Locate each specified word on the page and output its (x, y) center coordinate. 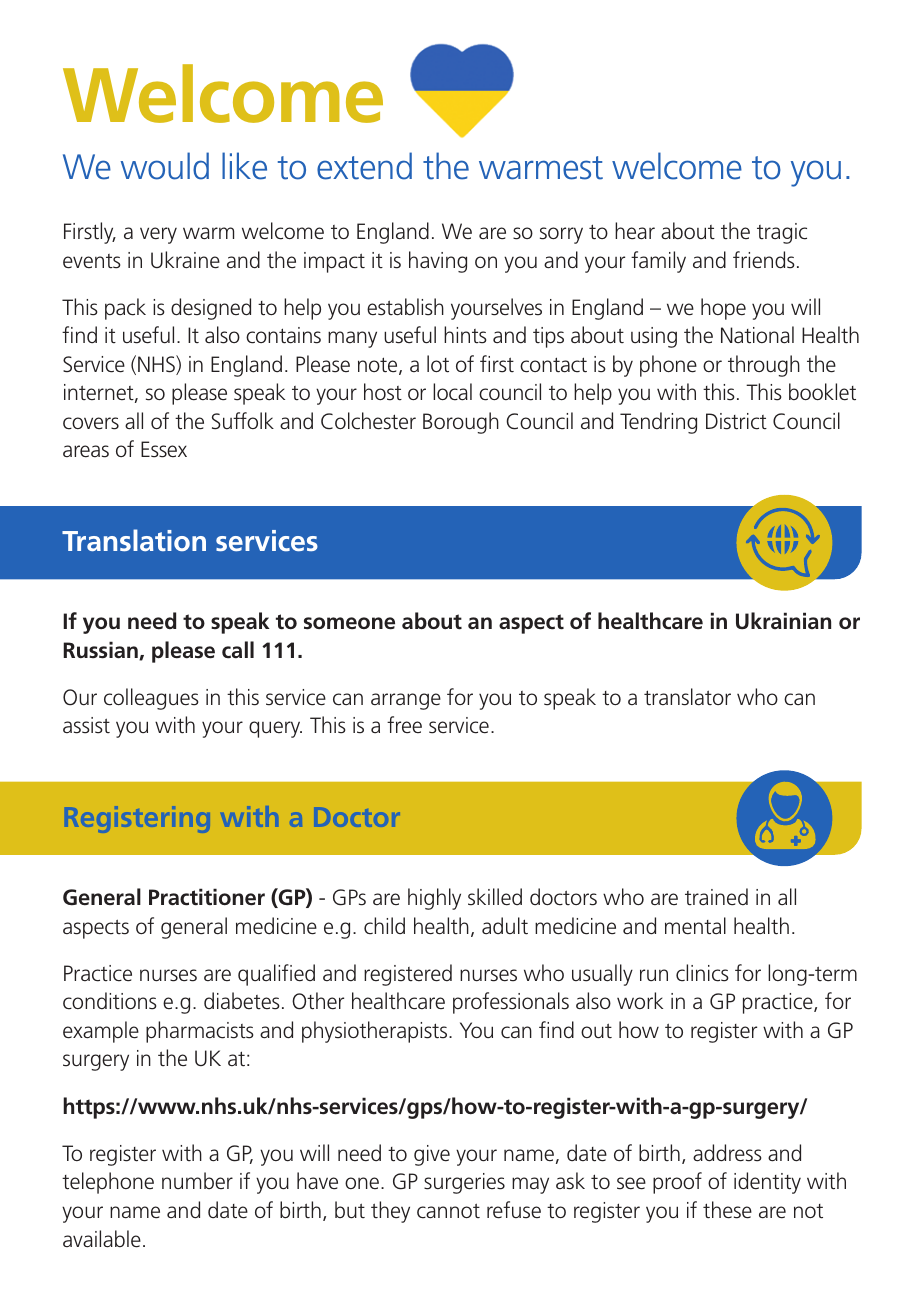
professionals (511, 1003)
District (736, 421)
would (164, 166)
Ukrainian (783, 621)
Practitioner (207, 897)
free (404, 724)
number (197, 1180)
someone (349, 623)
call (238, 650)
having (438, 262)
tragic (782, 233)
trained (716, 896)
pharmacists (200, 1032)
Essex (164, 449)
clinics (702, 973)
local (452, 392)
